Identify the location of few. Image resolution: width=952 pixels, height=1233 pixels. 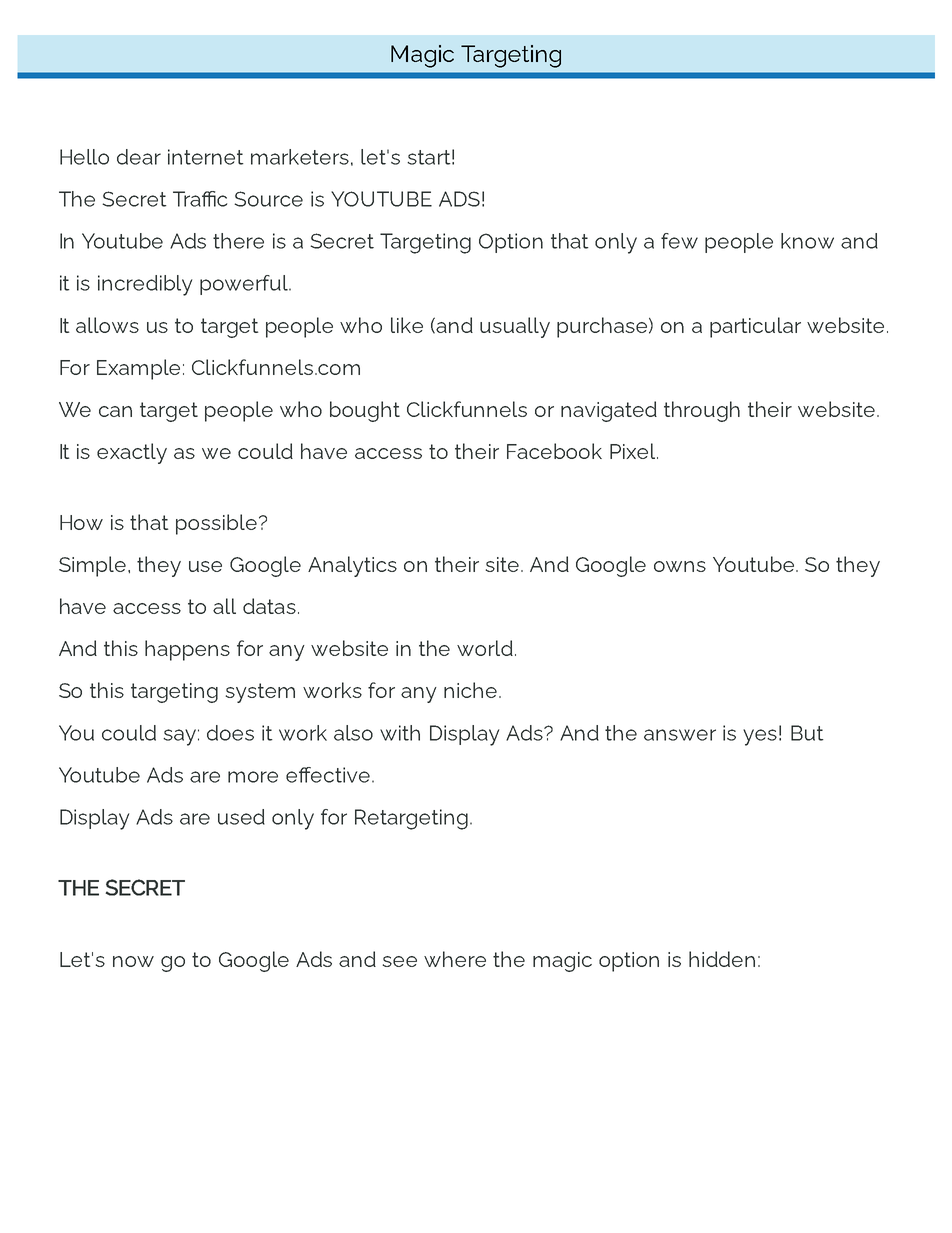
(679, 241).
